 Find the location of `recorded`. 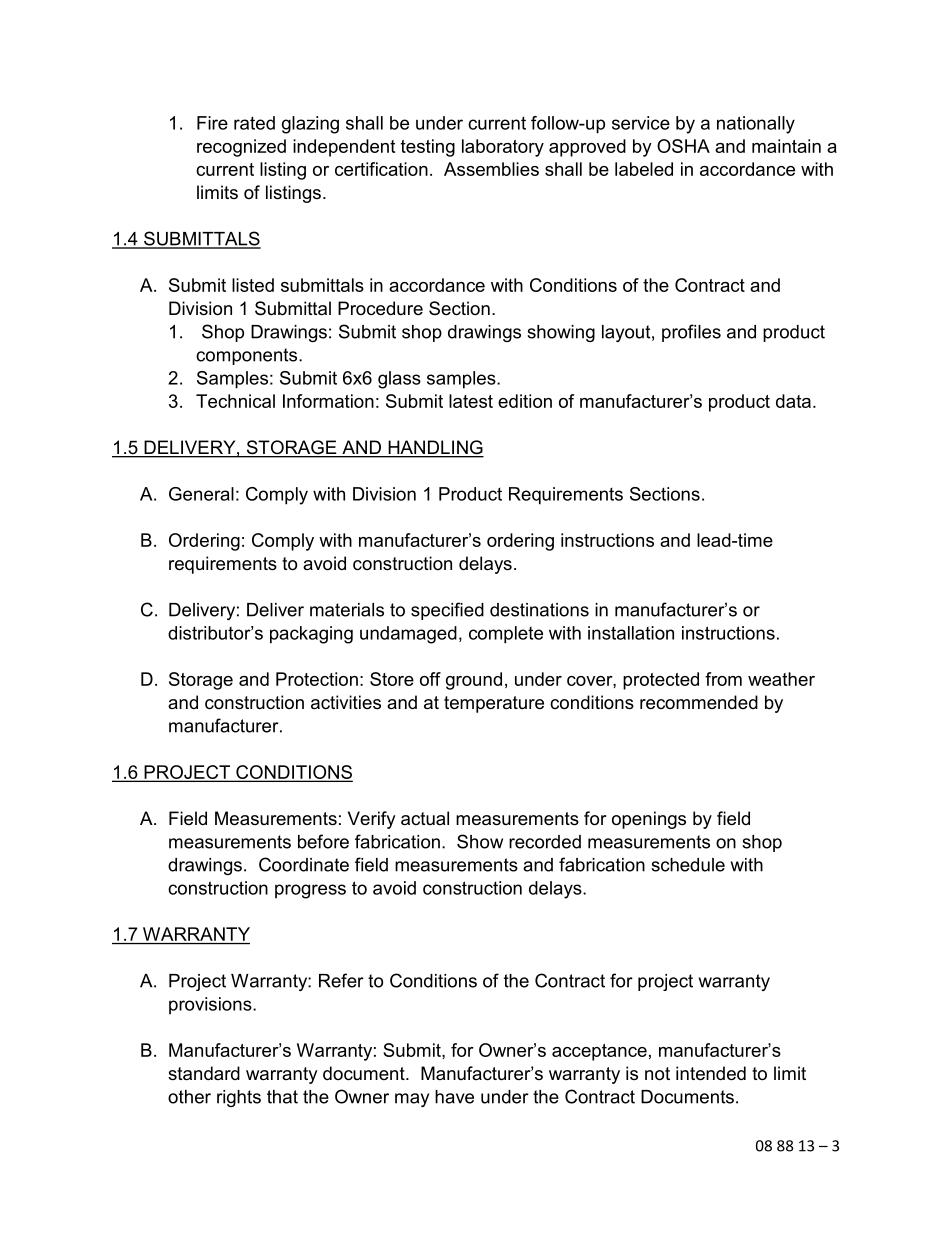

recorded is located at coordinates (545, 842).
